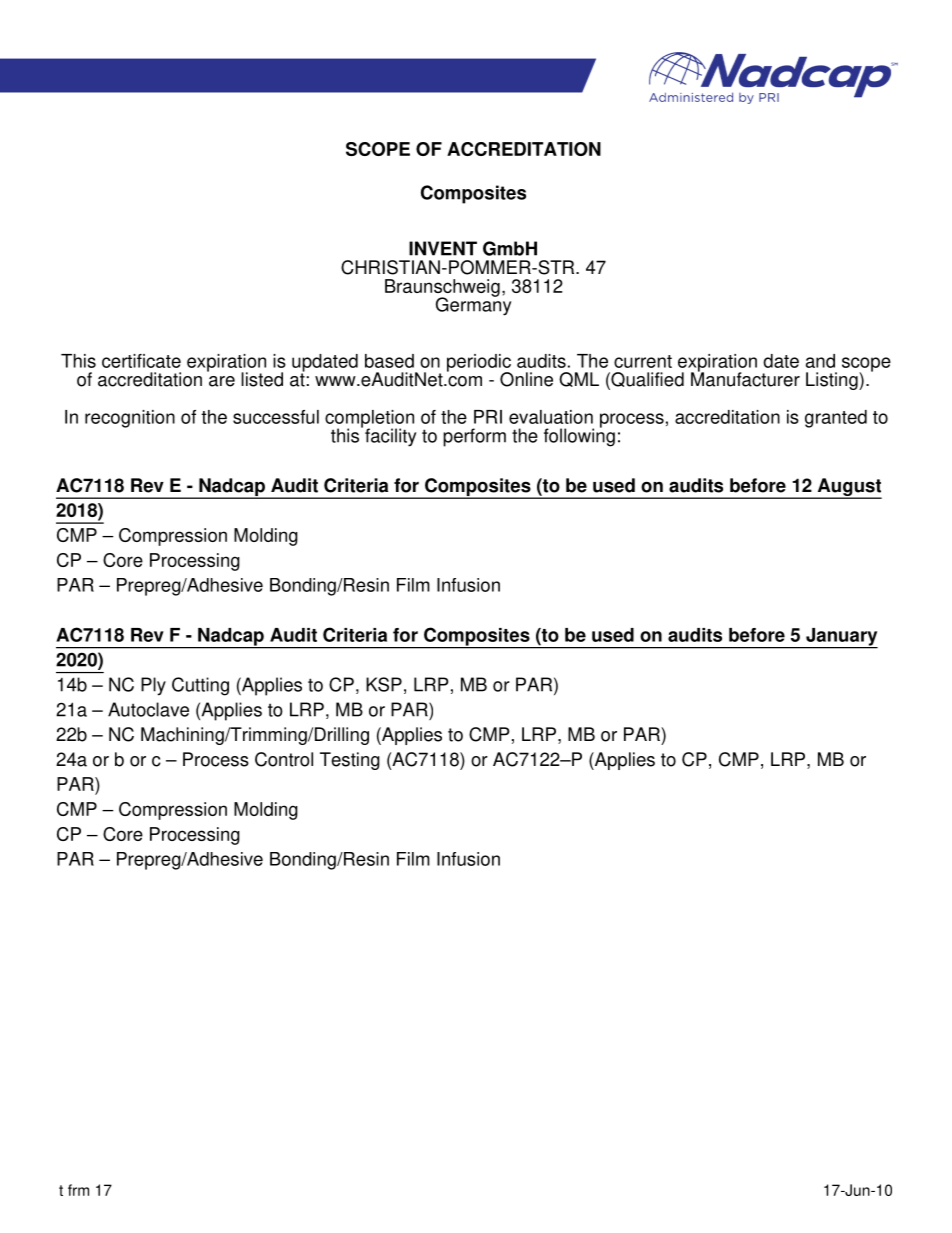 The image size is (952, 1233). What do you see at coordinates (153, 686) in the page?
I see `Ply` at bounding box center [153, 686].
